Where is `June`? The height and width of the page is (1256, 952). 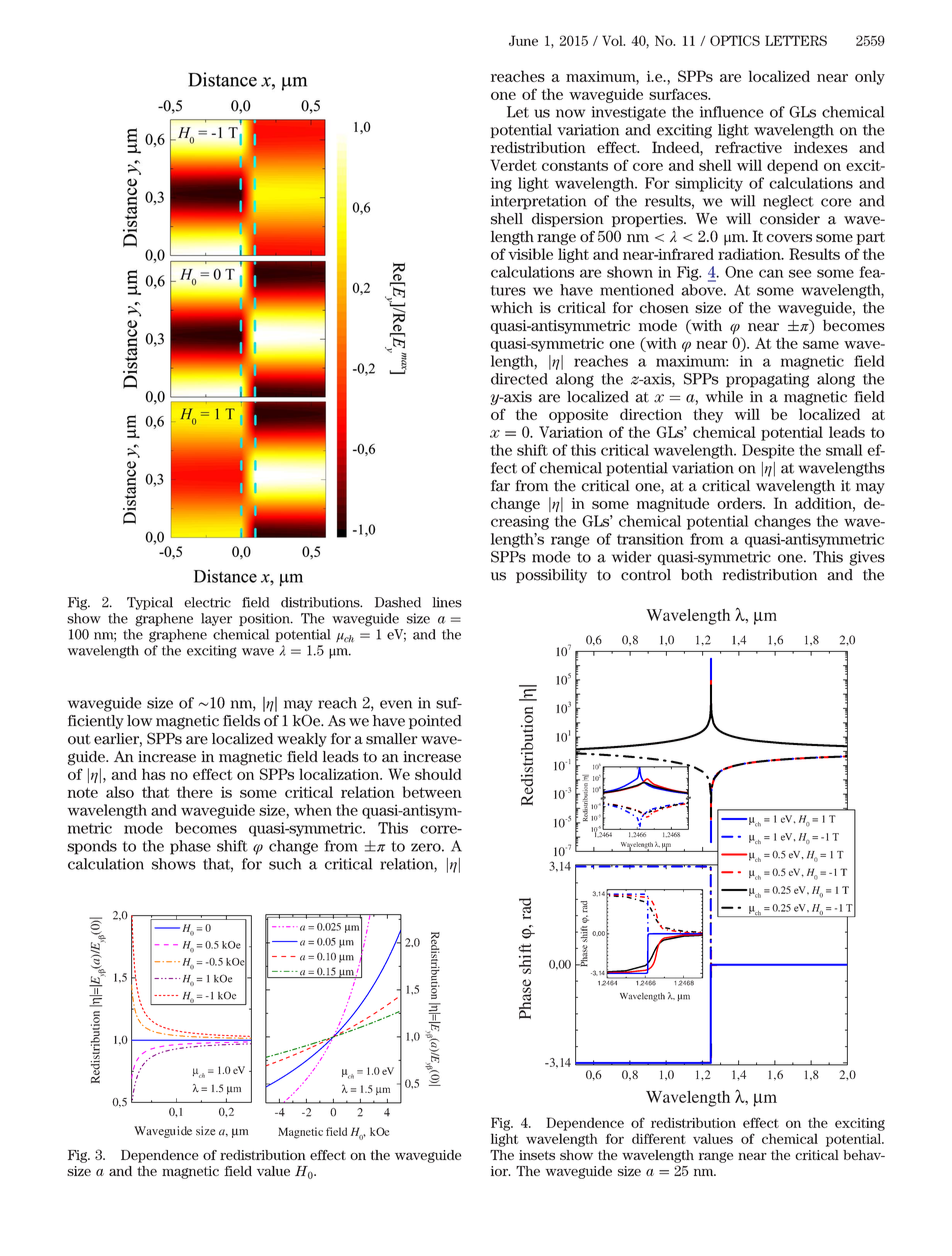
June is located at coordinates (523, 40).
